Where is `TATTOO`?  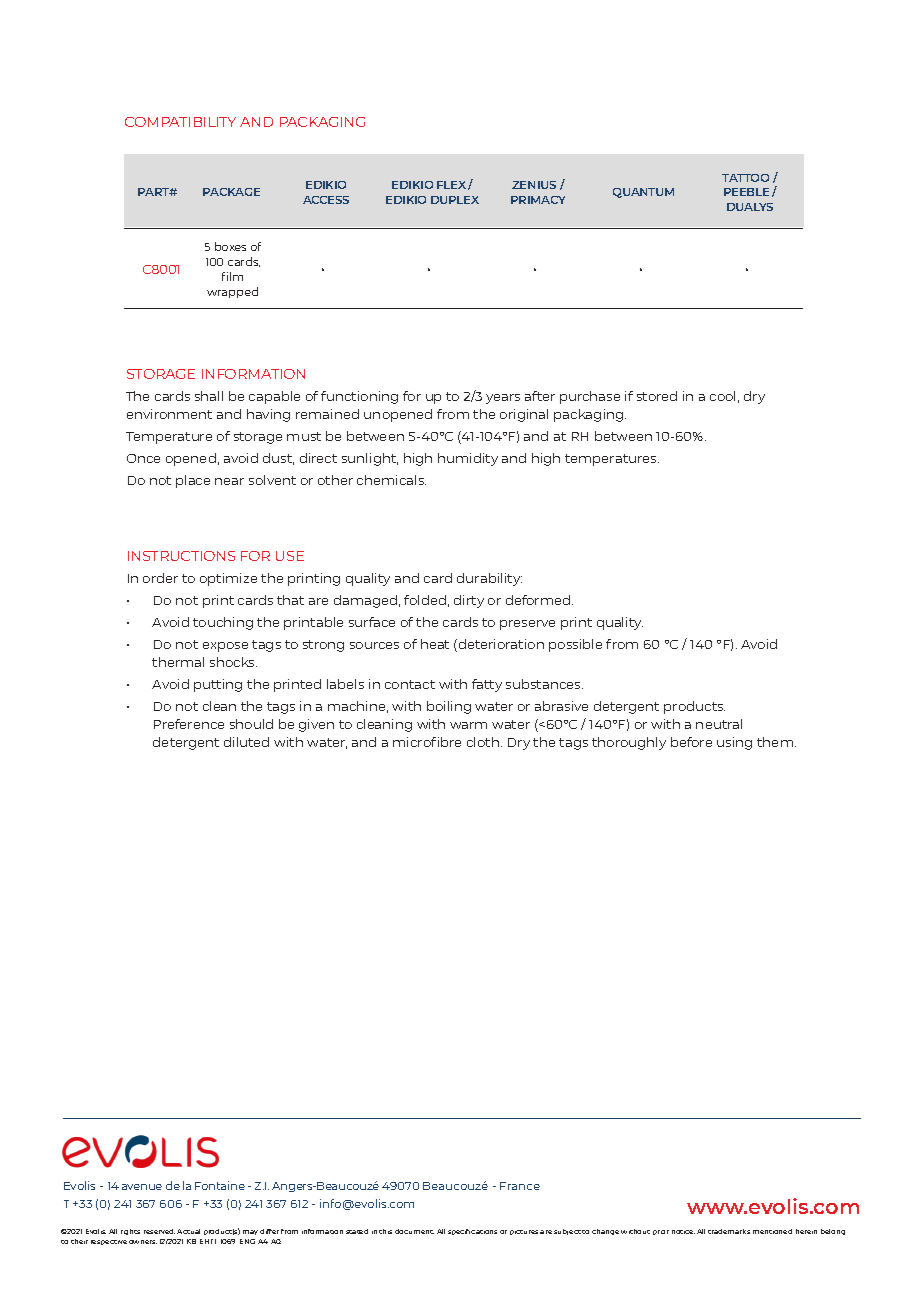 TATTOO is located at coordinates (745, 178).
